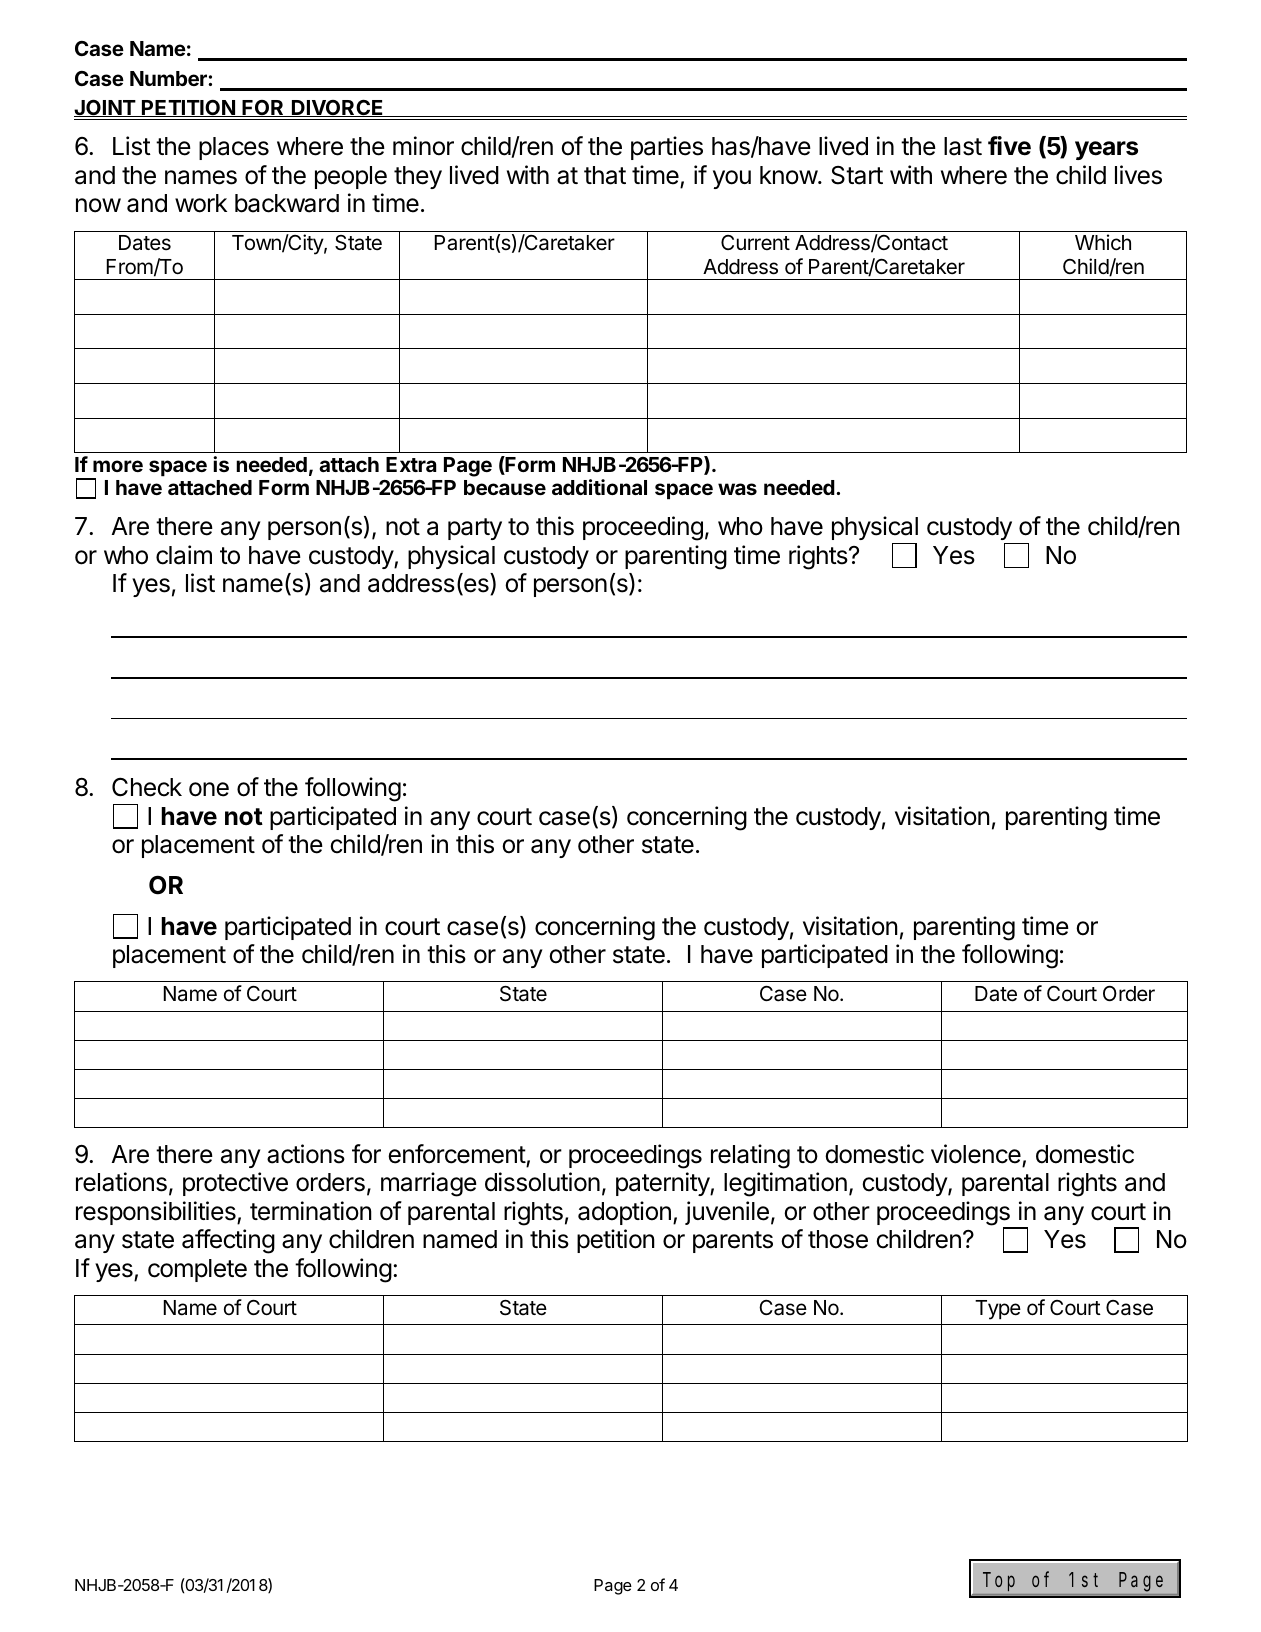 The width and height of the image is (1261, 1632). I want to click on Type, so click(998, 1310).
